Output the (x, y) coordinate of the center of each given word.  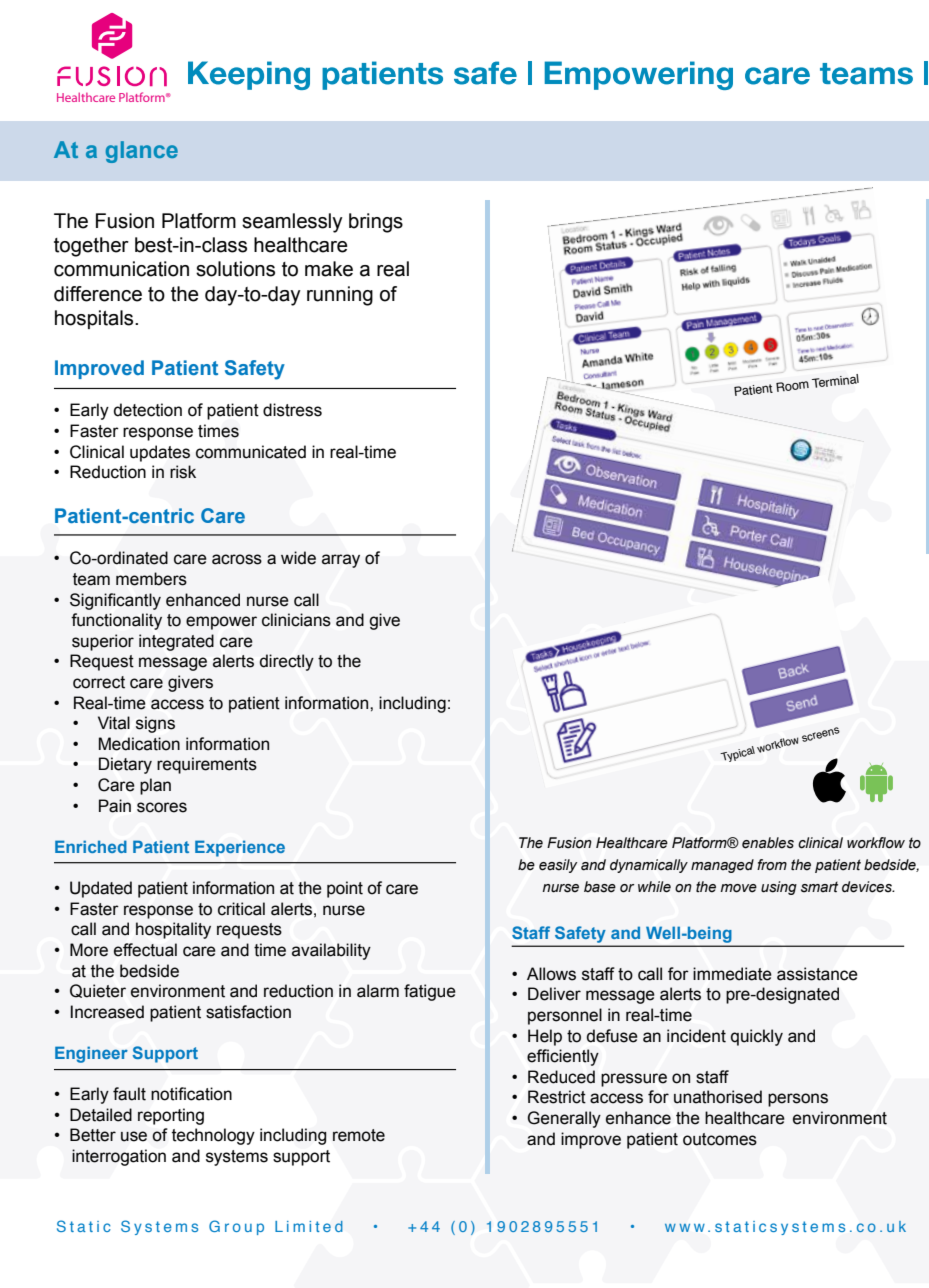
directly (287, 662)
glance (142, 152)
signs (155, 724)
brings (376, 223)
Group (236, 1227)
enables (768, 843)
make (329, 269)
